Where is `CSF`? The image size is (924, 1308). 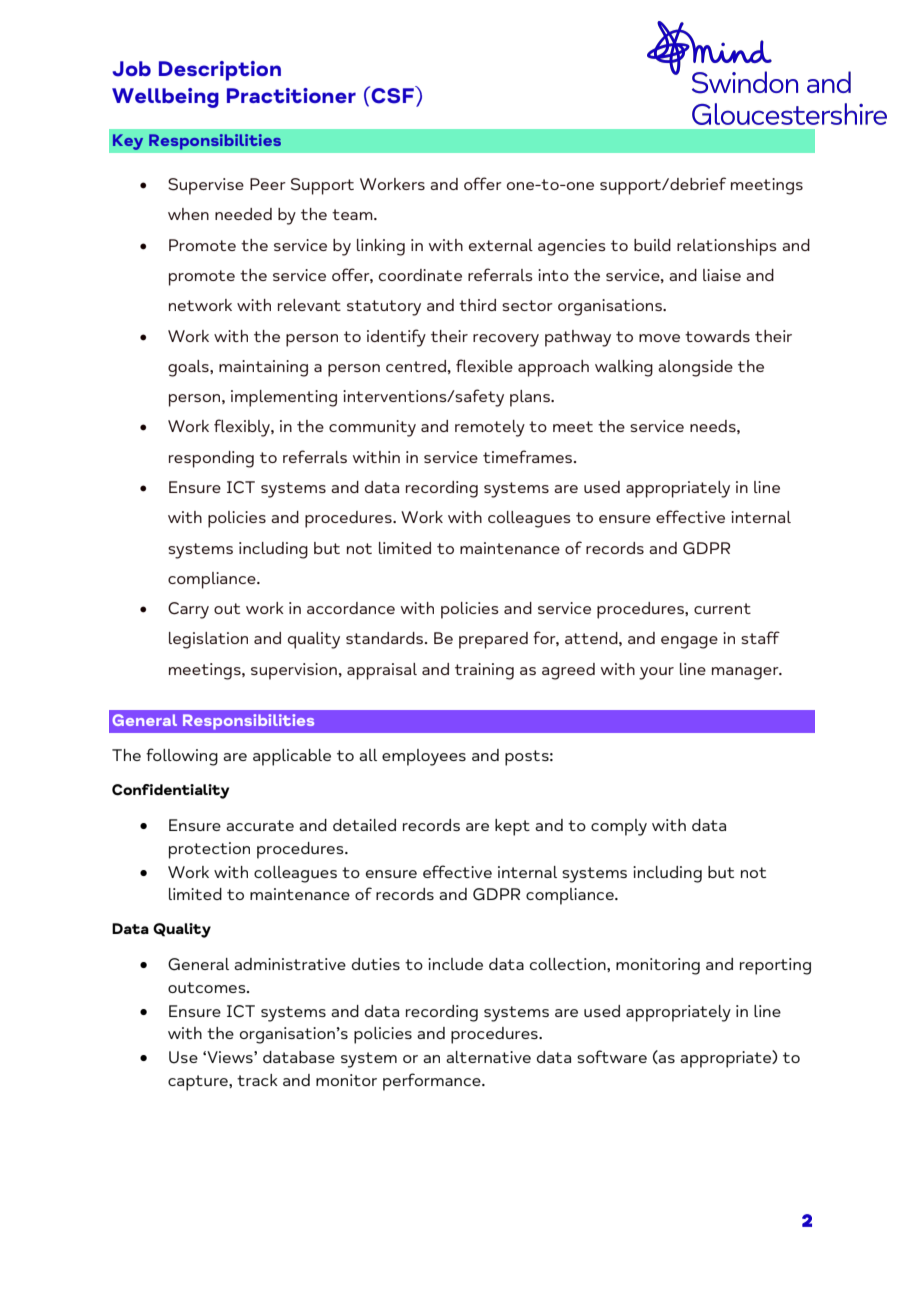
CSF is located at coordinates (392, 95).
